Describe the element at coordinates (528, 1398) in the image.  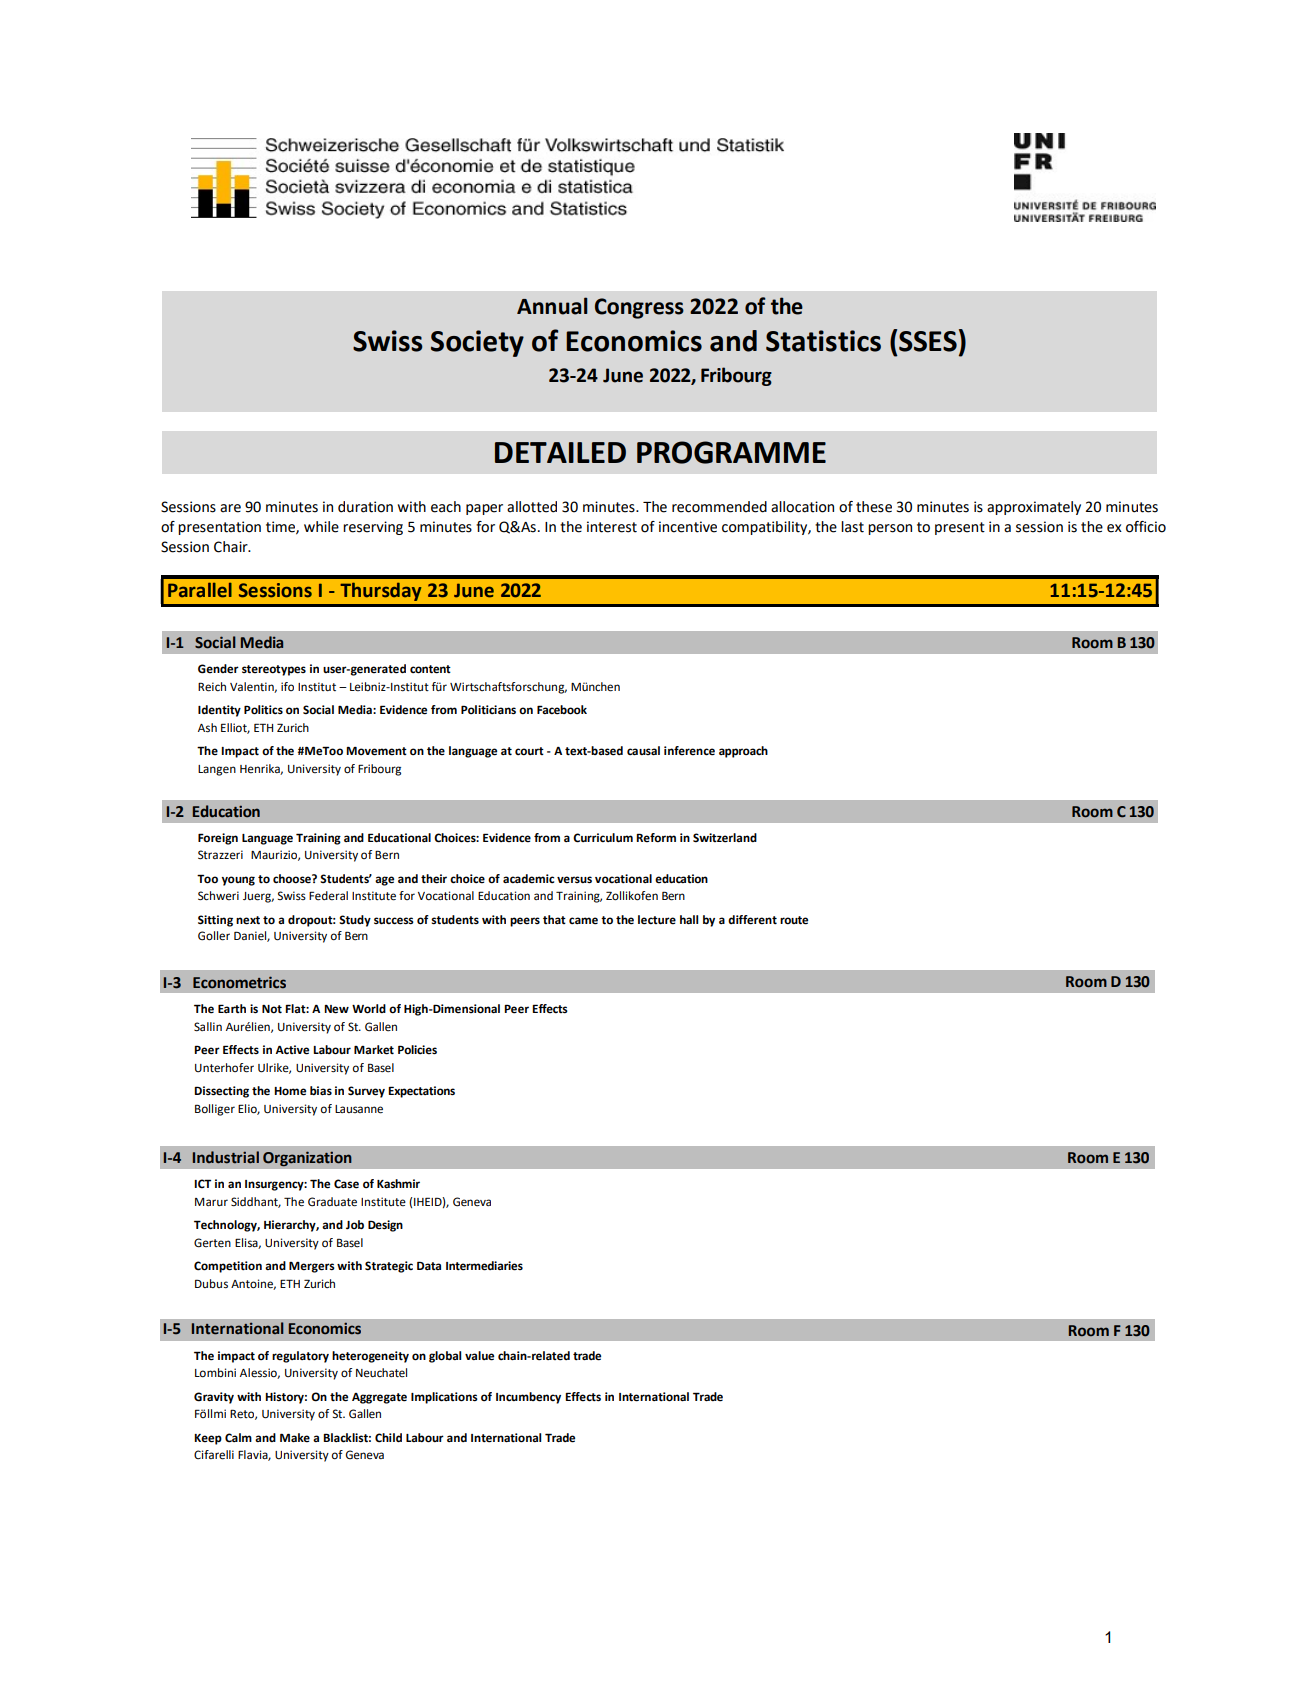
I see `Incumbency` at that location.
